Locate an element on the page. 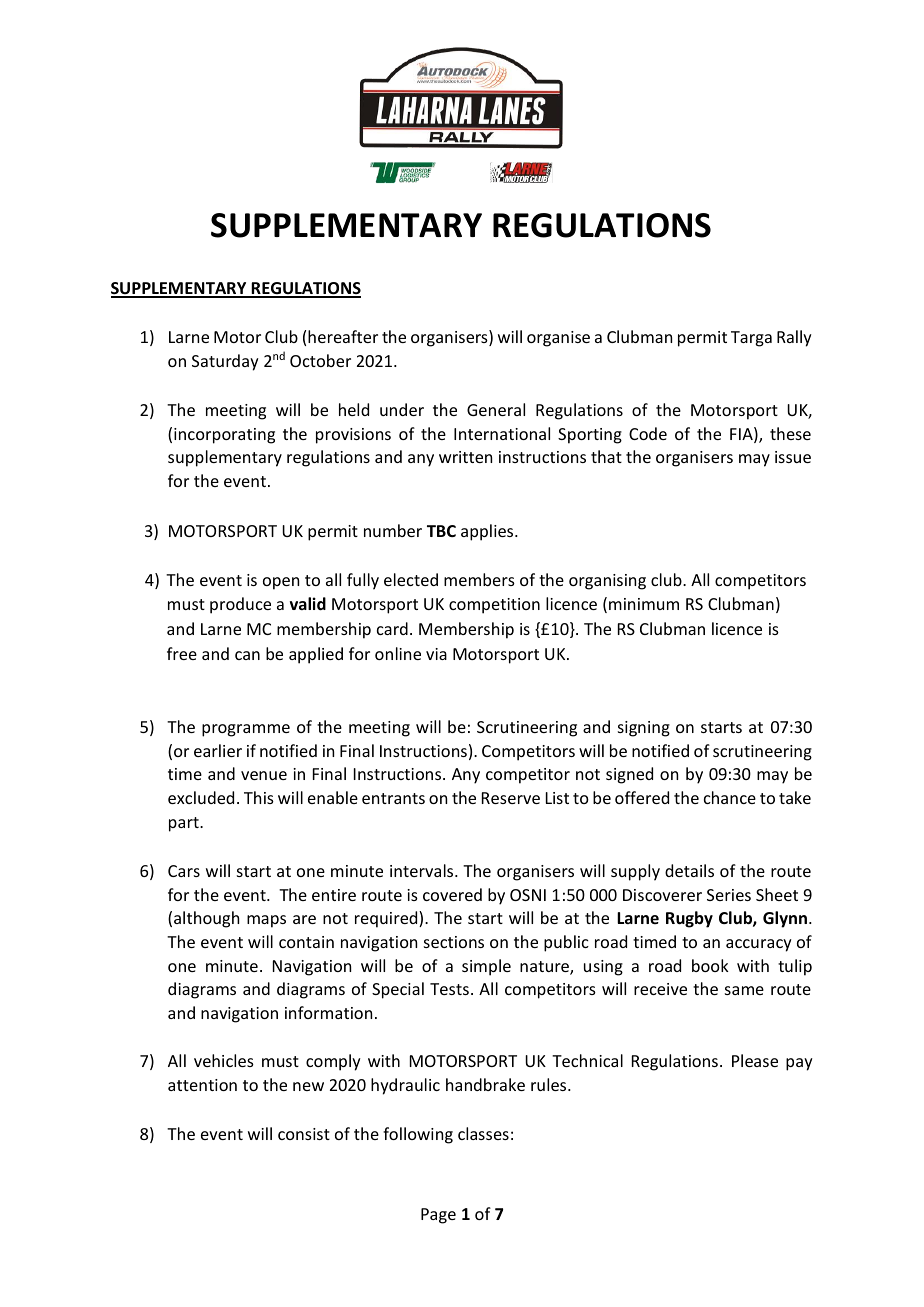  Page is located at coordinates (438, 1216).
